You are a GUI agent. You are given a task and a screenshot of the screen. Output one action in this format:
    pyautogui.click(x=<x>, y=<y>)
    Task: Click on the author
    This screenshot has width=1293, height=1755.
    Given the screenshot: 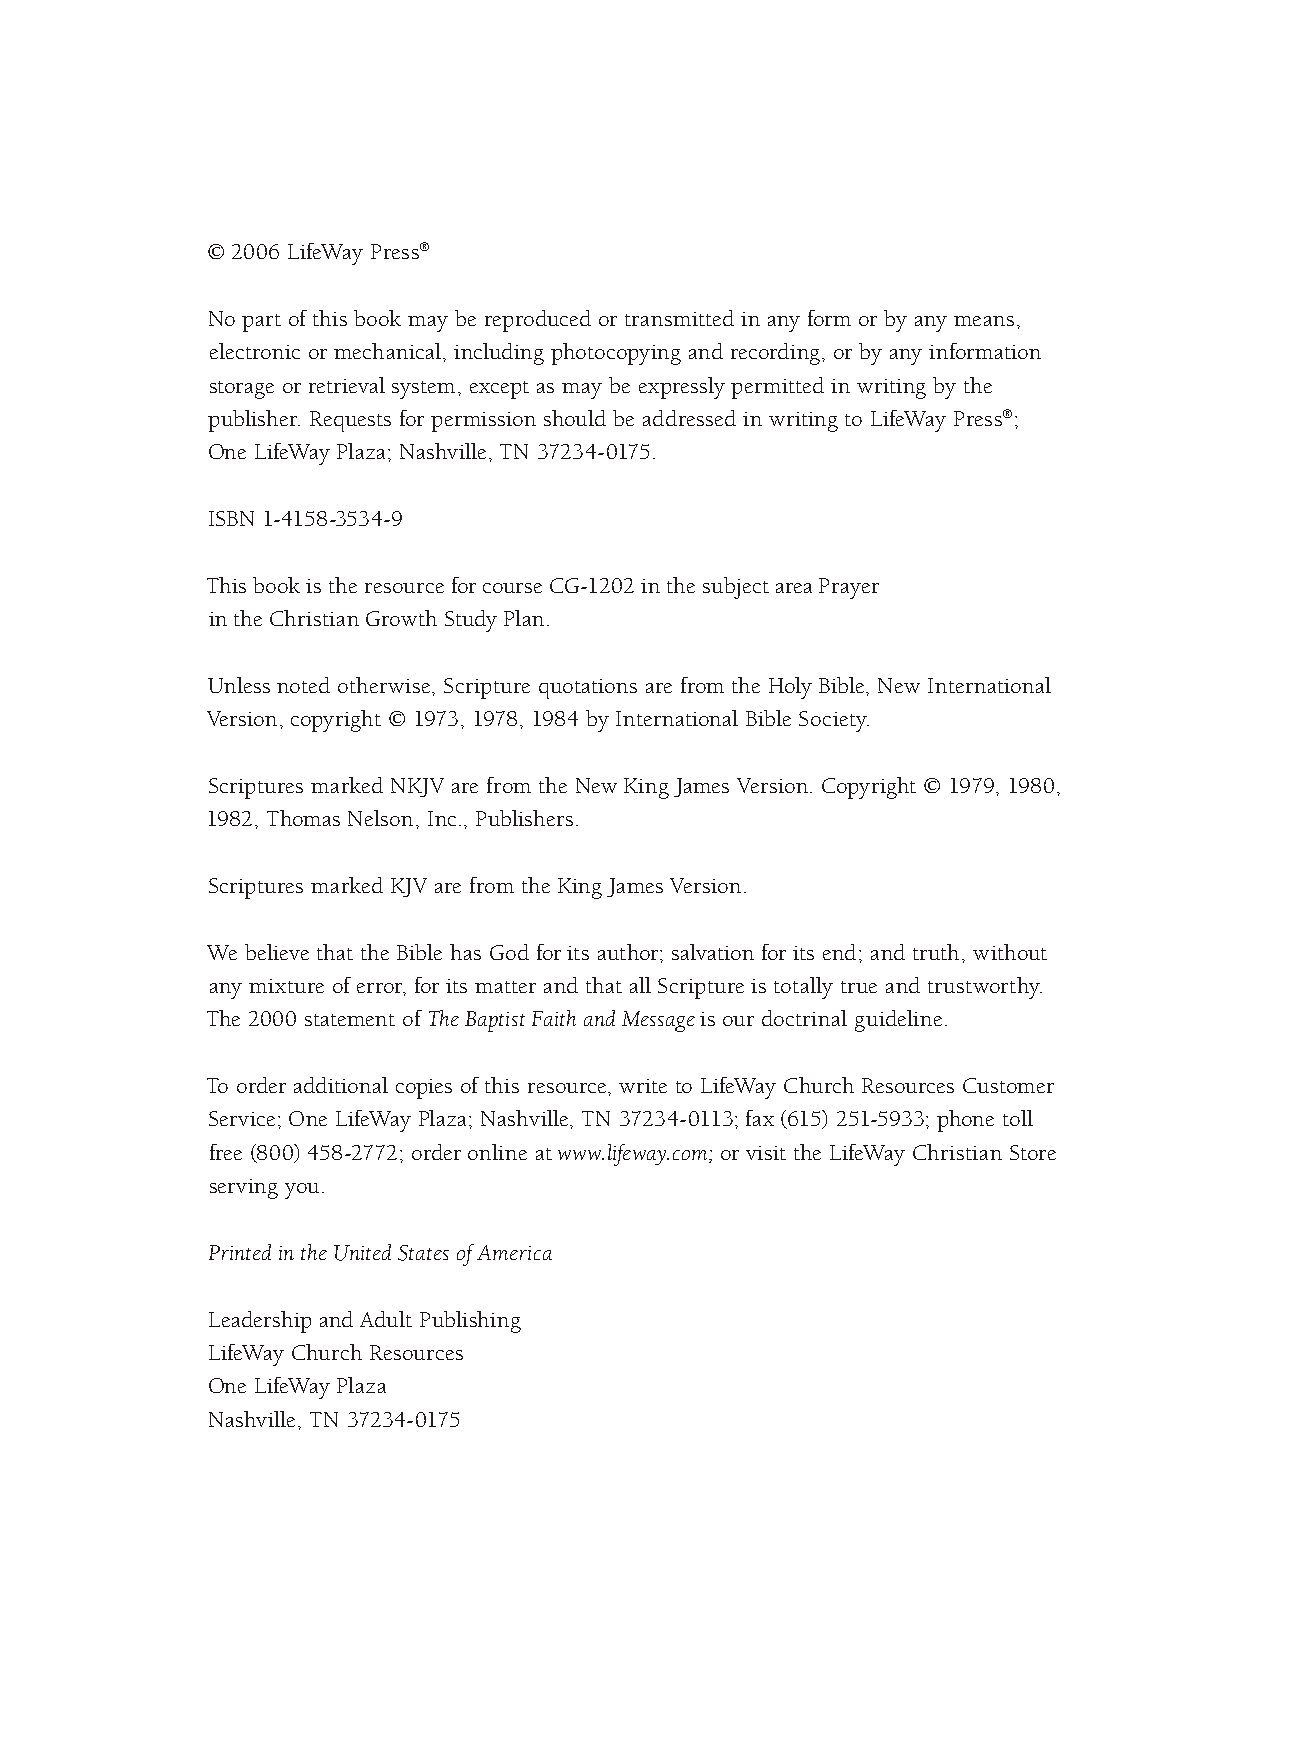 What is the action you would take?
    pyautogui.click(x=629, y=952)
